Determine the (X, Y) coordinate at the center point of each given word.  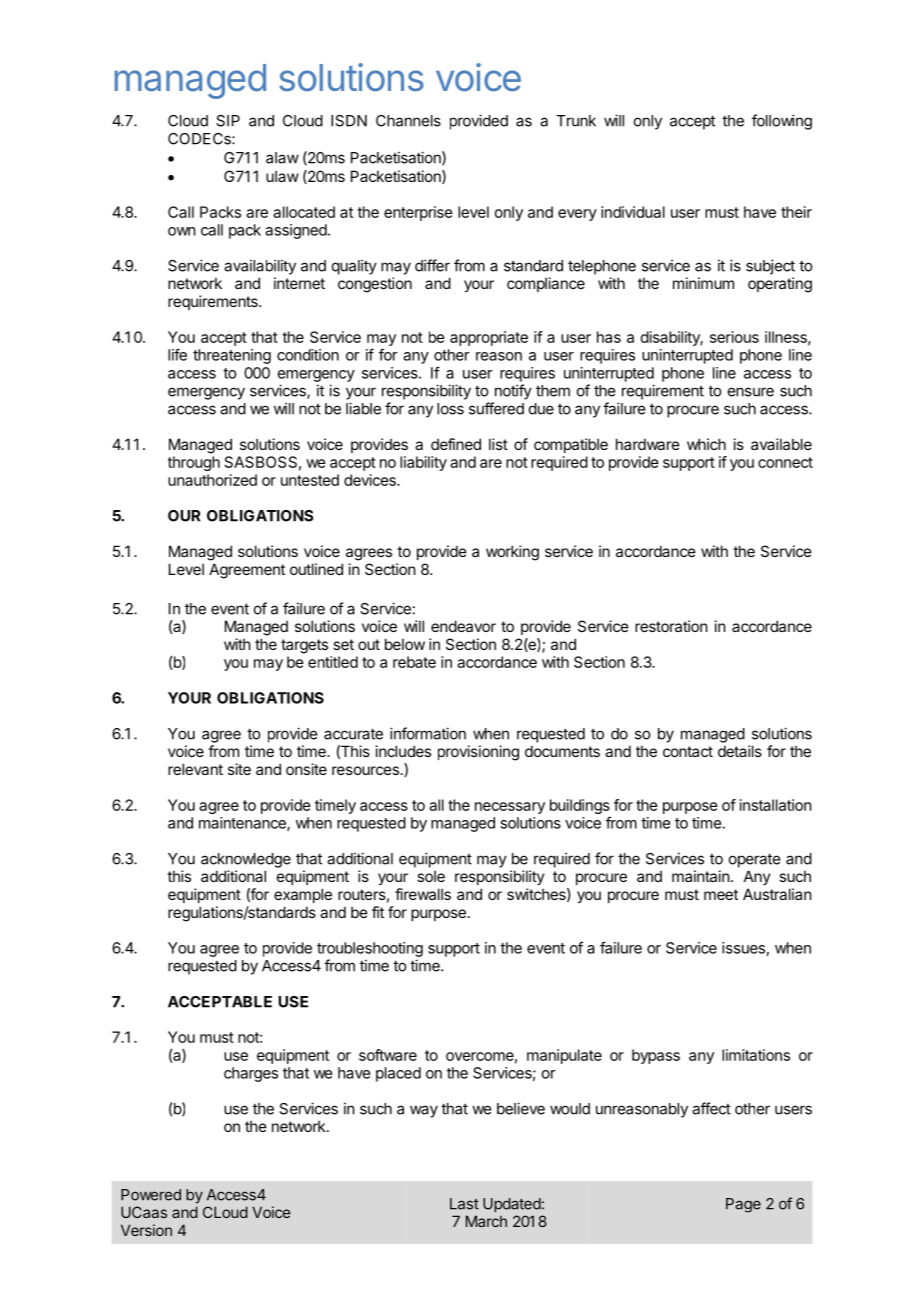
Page (743, 1205)
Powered (151, 1195)
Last (464, 1204)
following (782, 122)
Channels (408, 121)
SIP (228, 121)
